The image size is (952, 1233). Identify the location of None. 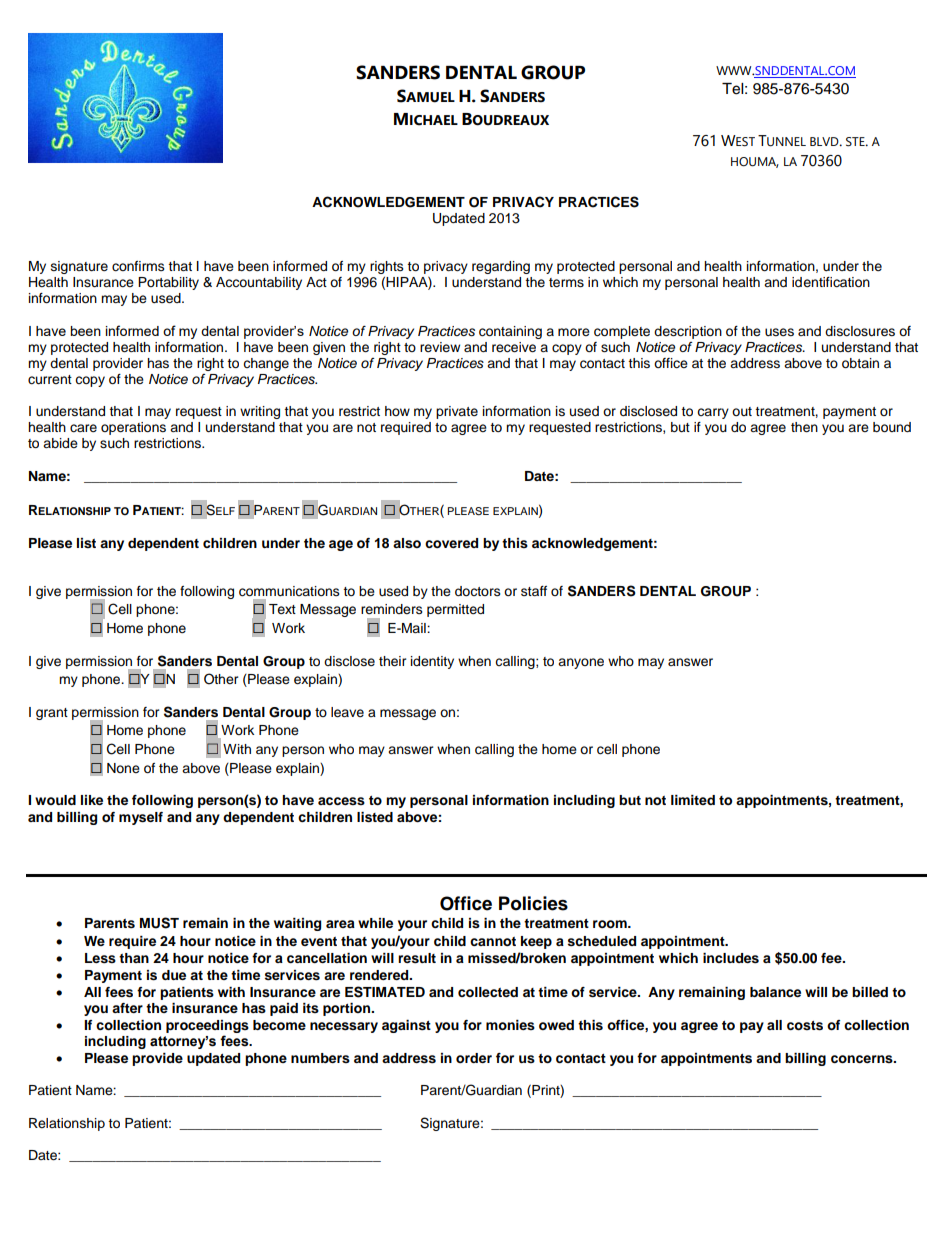
(123, 768).
